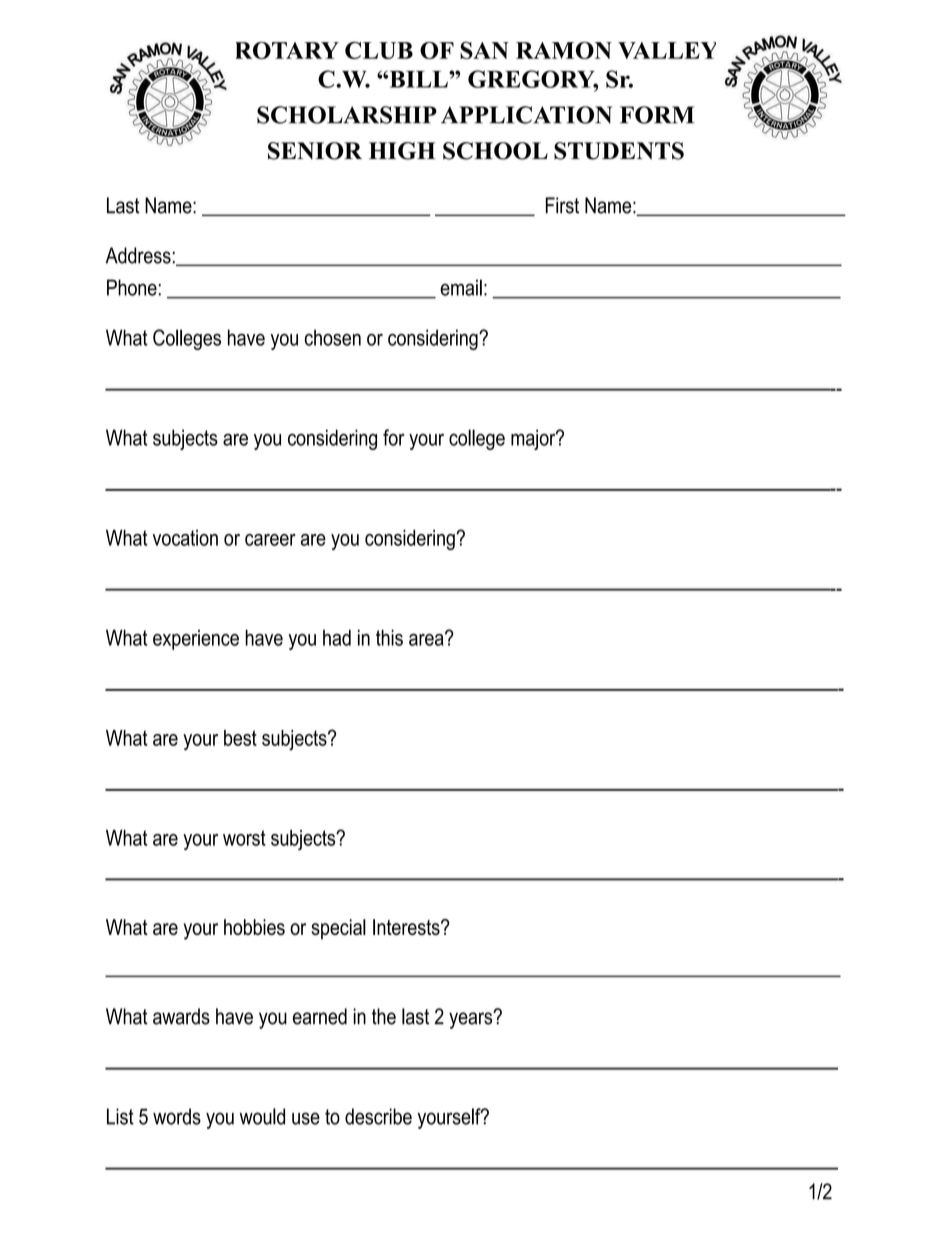 This screenshot has height=1233, width=952. Describe the element at coordinates (177, 1116) in the screenshot. I see `words` at that location.
